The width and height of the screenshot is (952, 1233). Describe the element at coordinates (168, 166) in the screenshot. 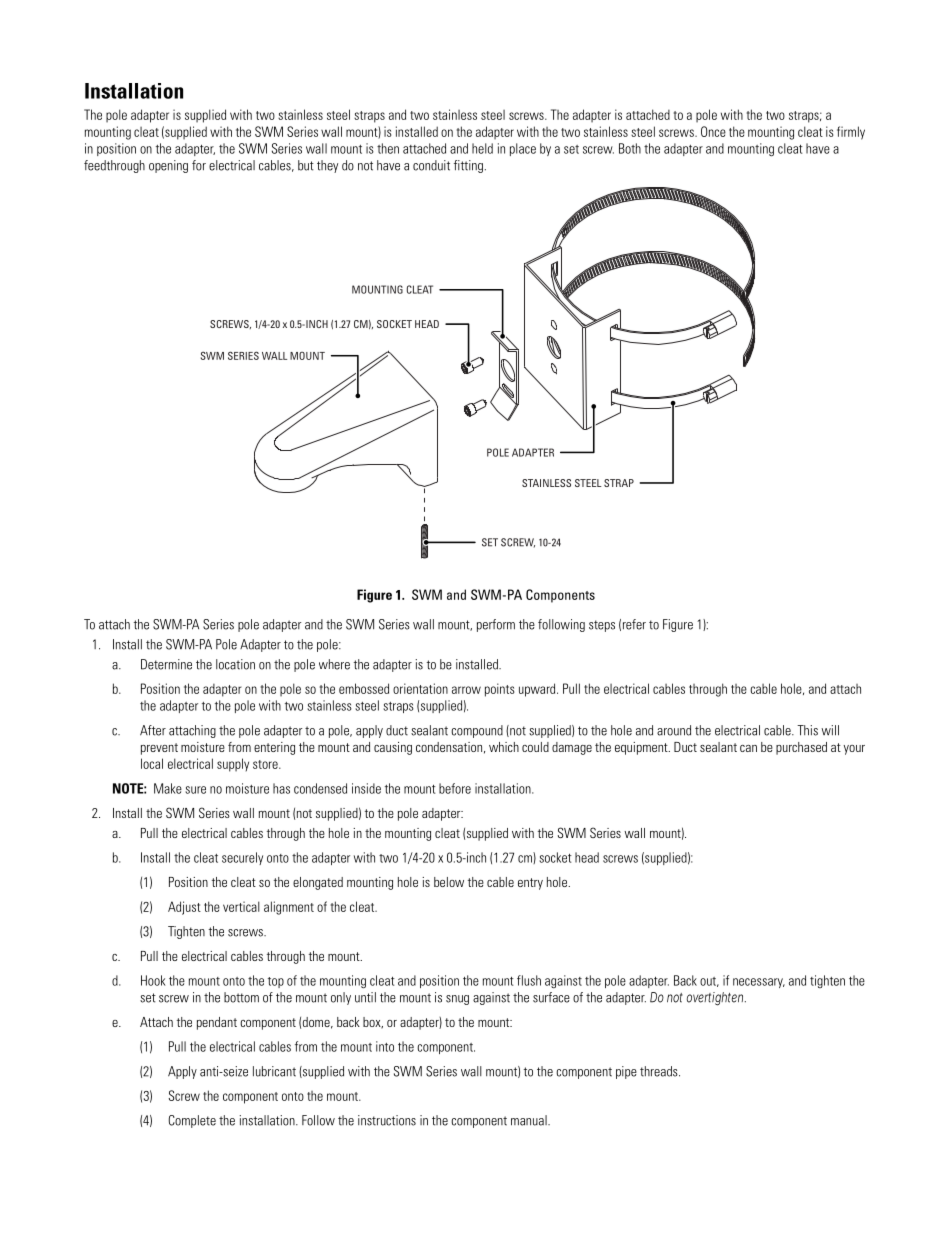

I see `opening` at that location.
